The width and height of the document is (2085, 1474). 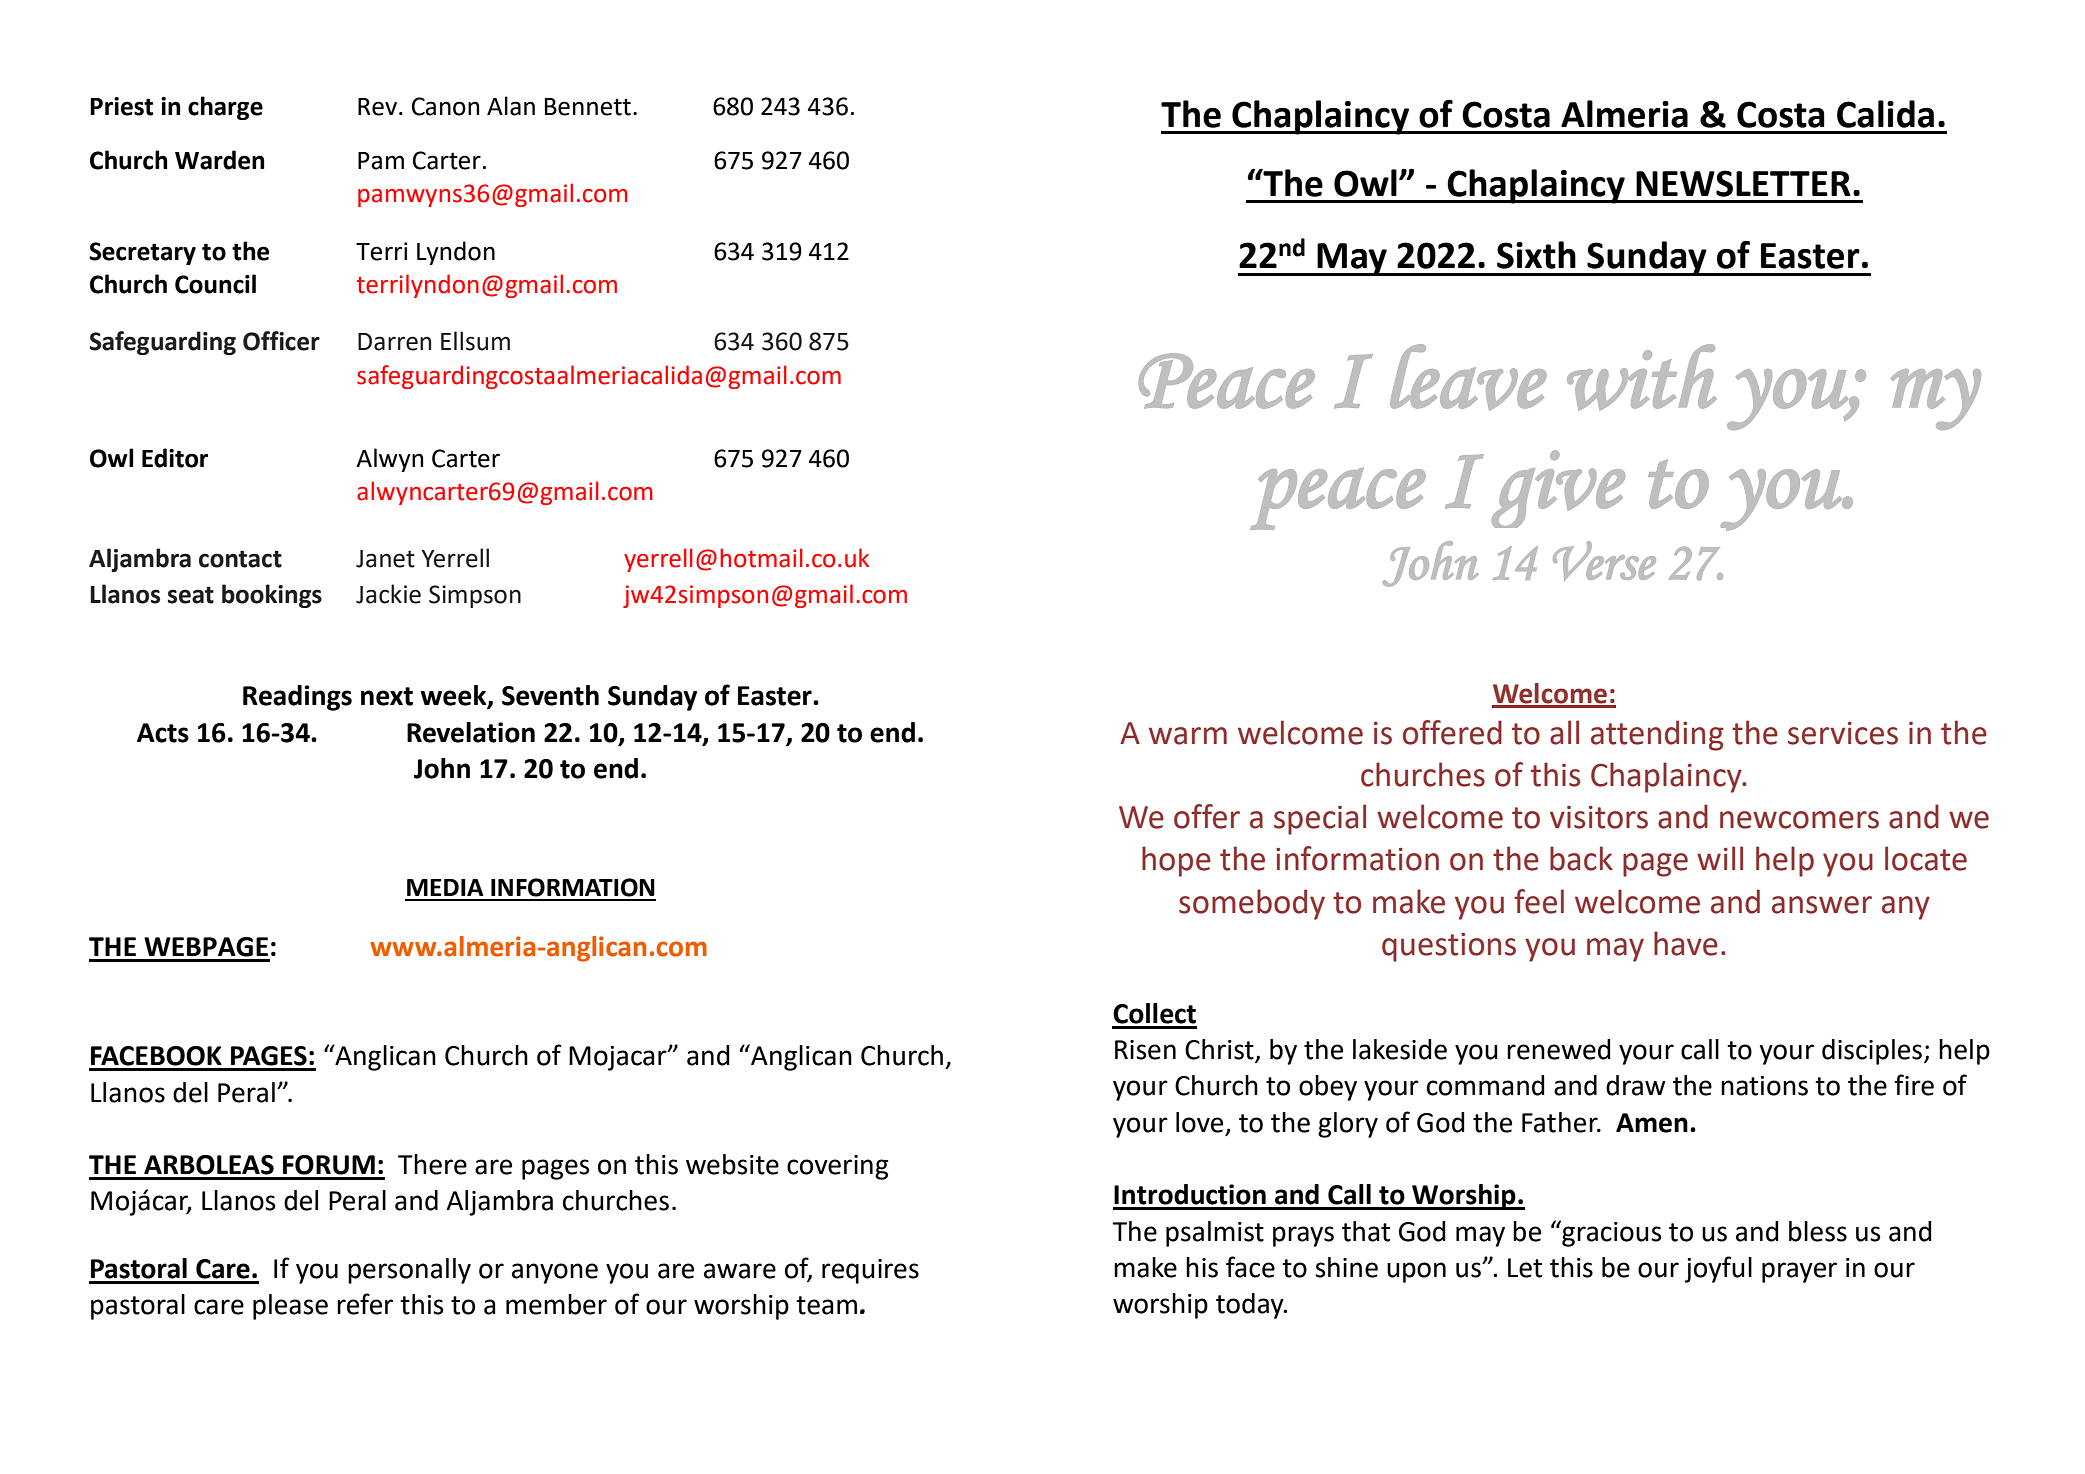 What do you see at coordinates (409, 1271) in the document?
I see `personally` at bounding box center [409, 1271].
